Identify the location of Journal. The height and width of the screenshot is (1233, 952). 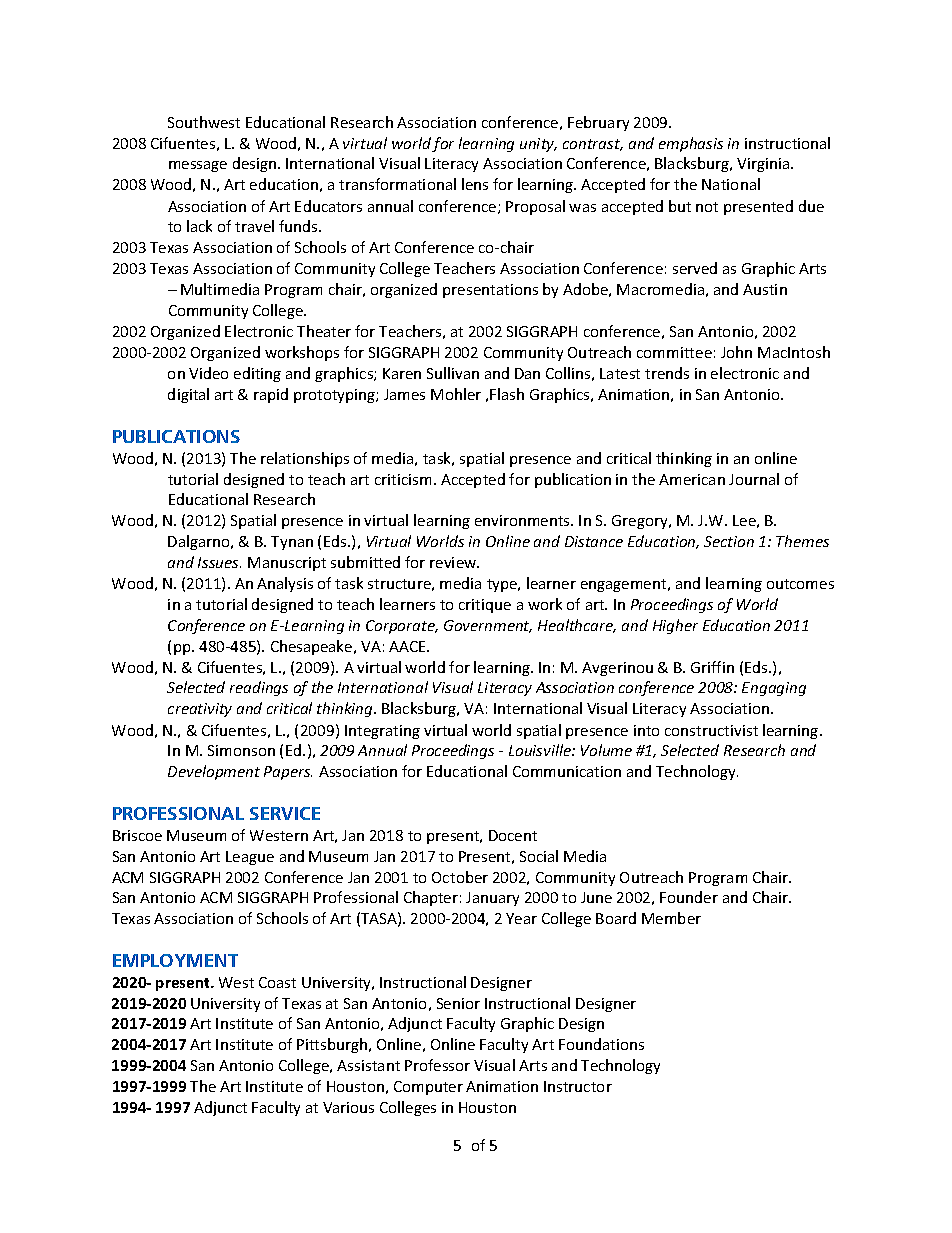
(754, 479).
